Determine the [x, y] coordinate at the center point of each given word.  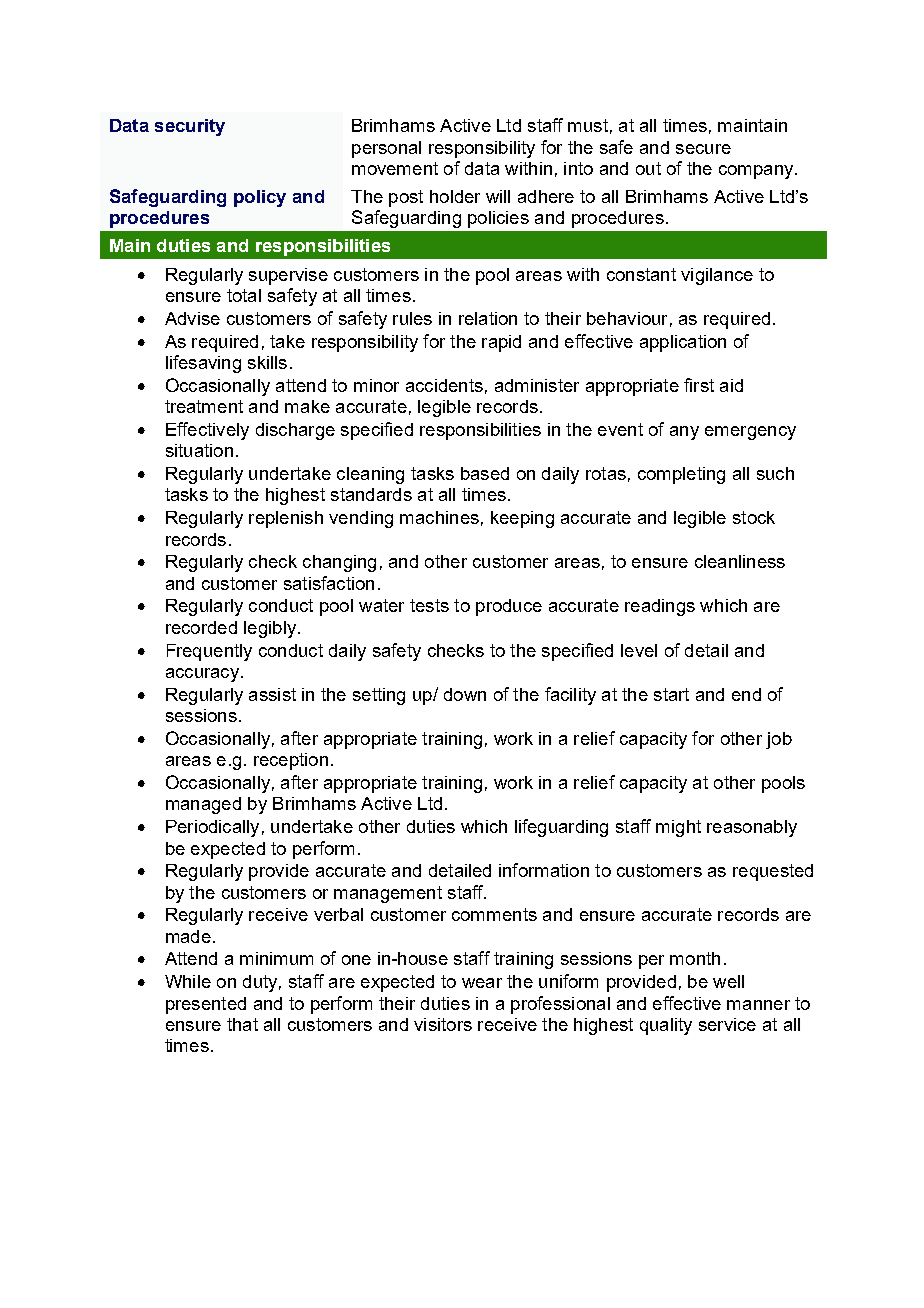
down [465, 694]
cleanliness [740, 561]
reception [291, 761]
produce [509, 607]
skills [267, 362]
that [242, 1024]
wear [482, 983]
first [699, 385]
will [498, 196]
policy [260, 198]
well [728, 981]
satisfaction [329, 583]
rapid [501, 343]
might [678, 828]
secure [703, 149]
